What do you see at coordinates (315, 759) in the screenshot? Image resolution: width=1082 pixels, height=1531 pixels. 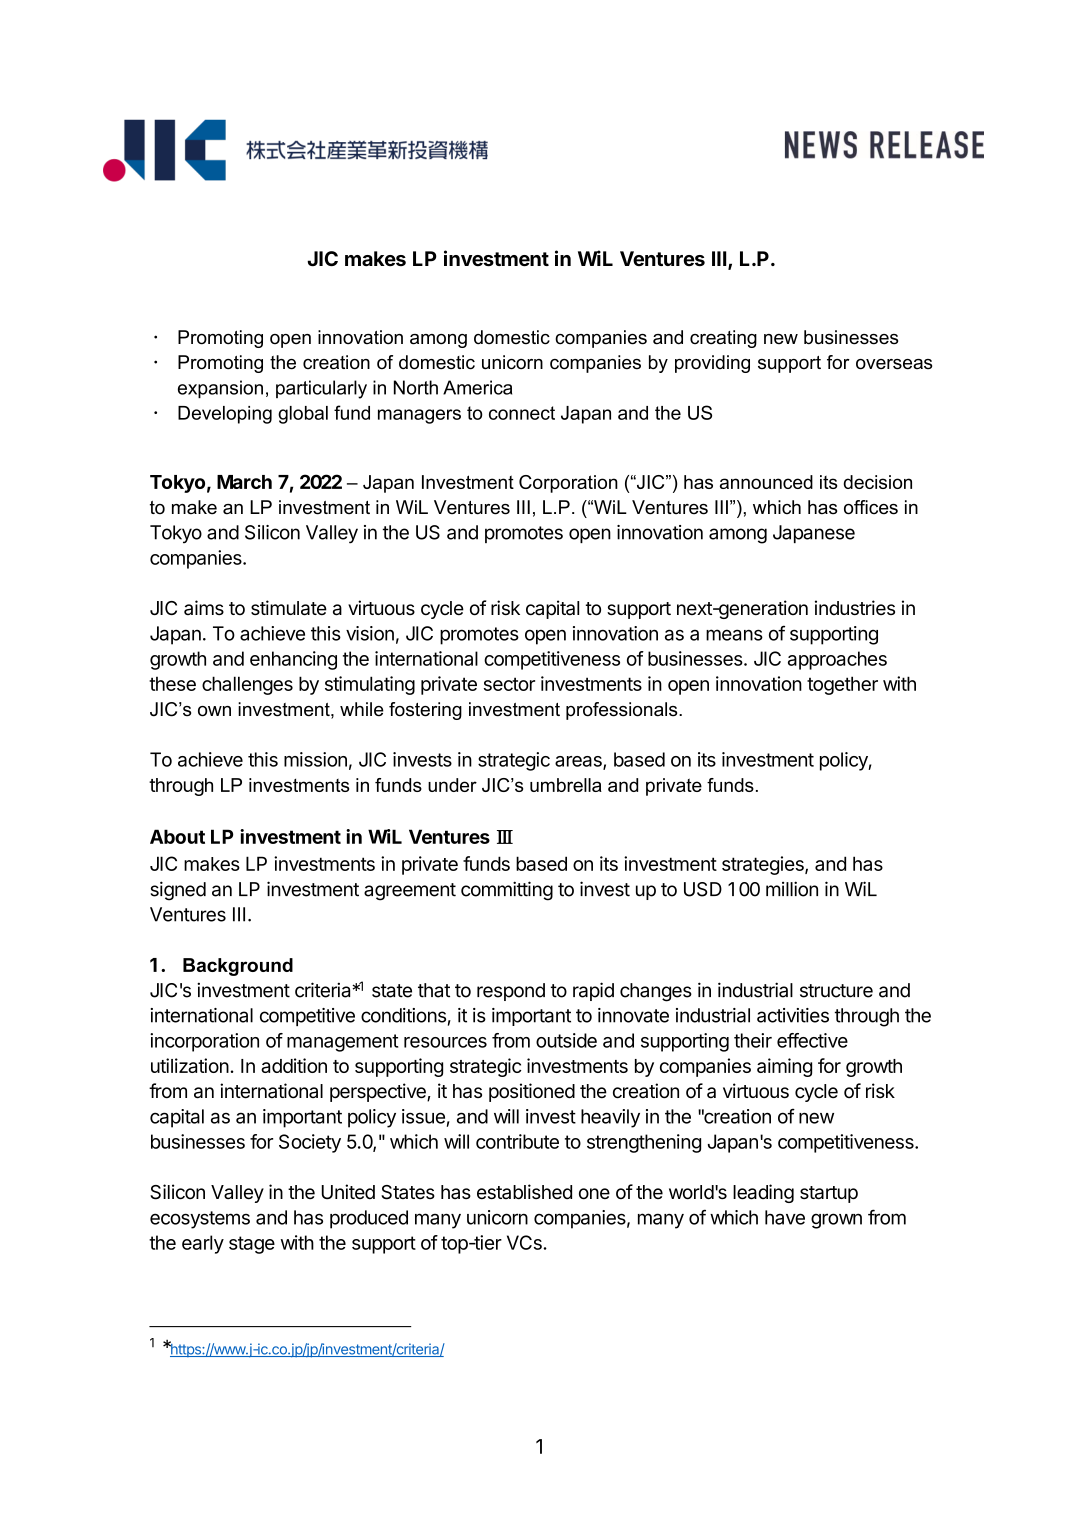 I see `mission` at bounding box center [315, 759].
